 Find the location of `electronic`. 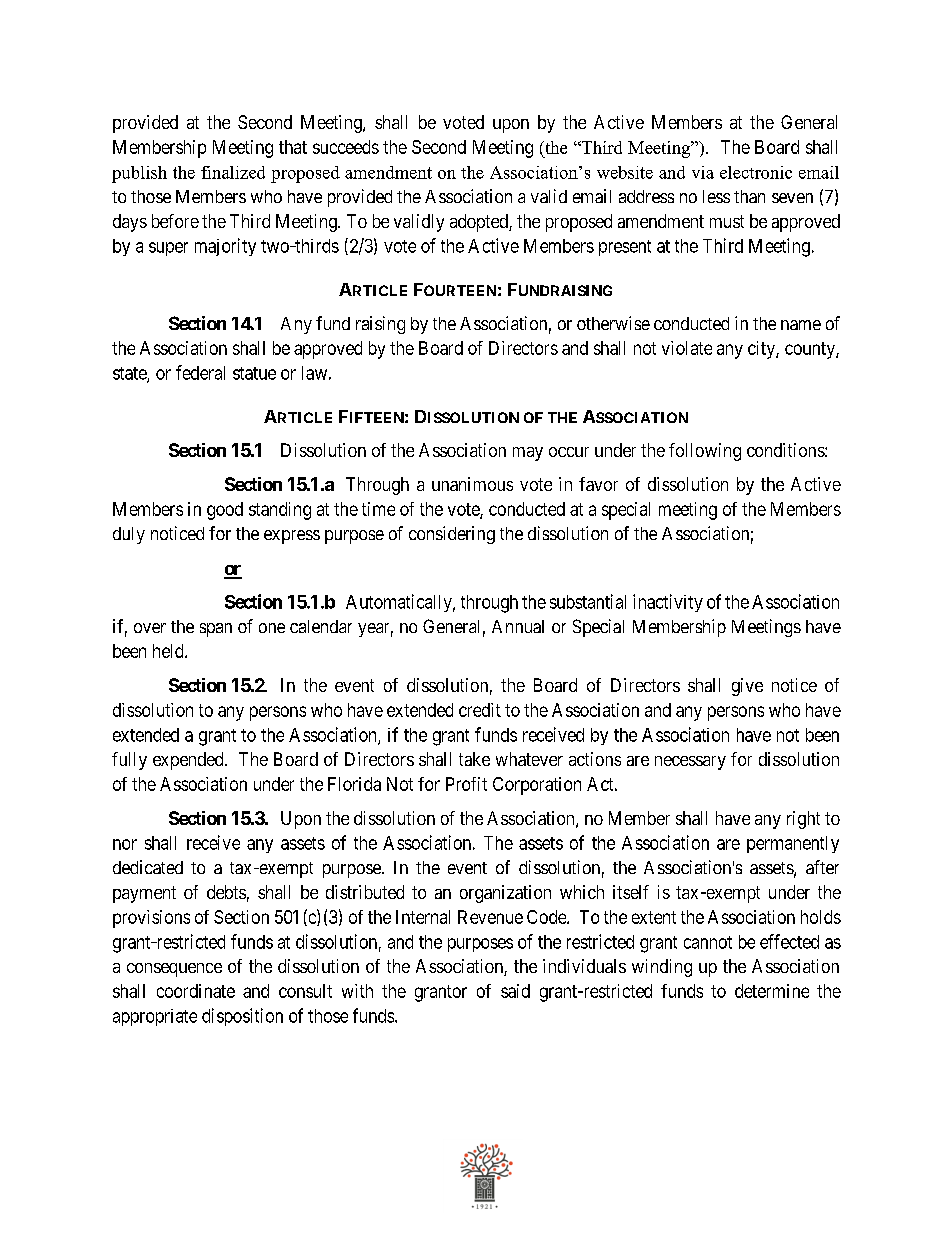

electronic is located at coordinates (756, 172).
